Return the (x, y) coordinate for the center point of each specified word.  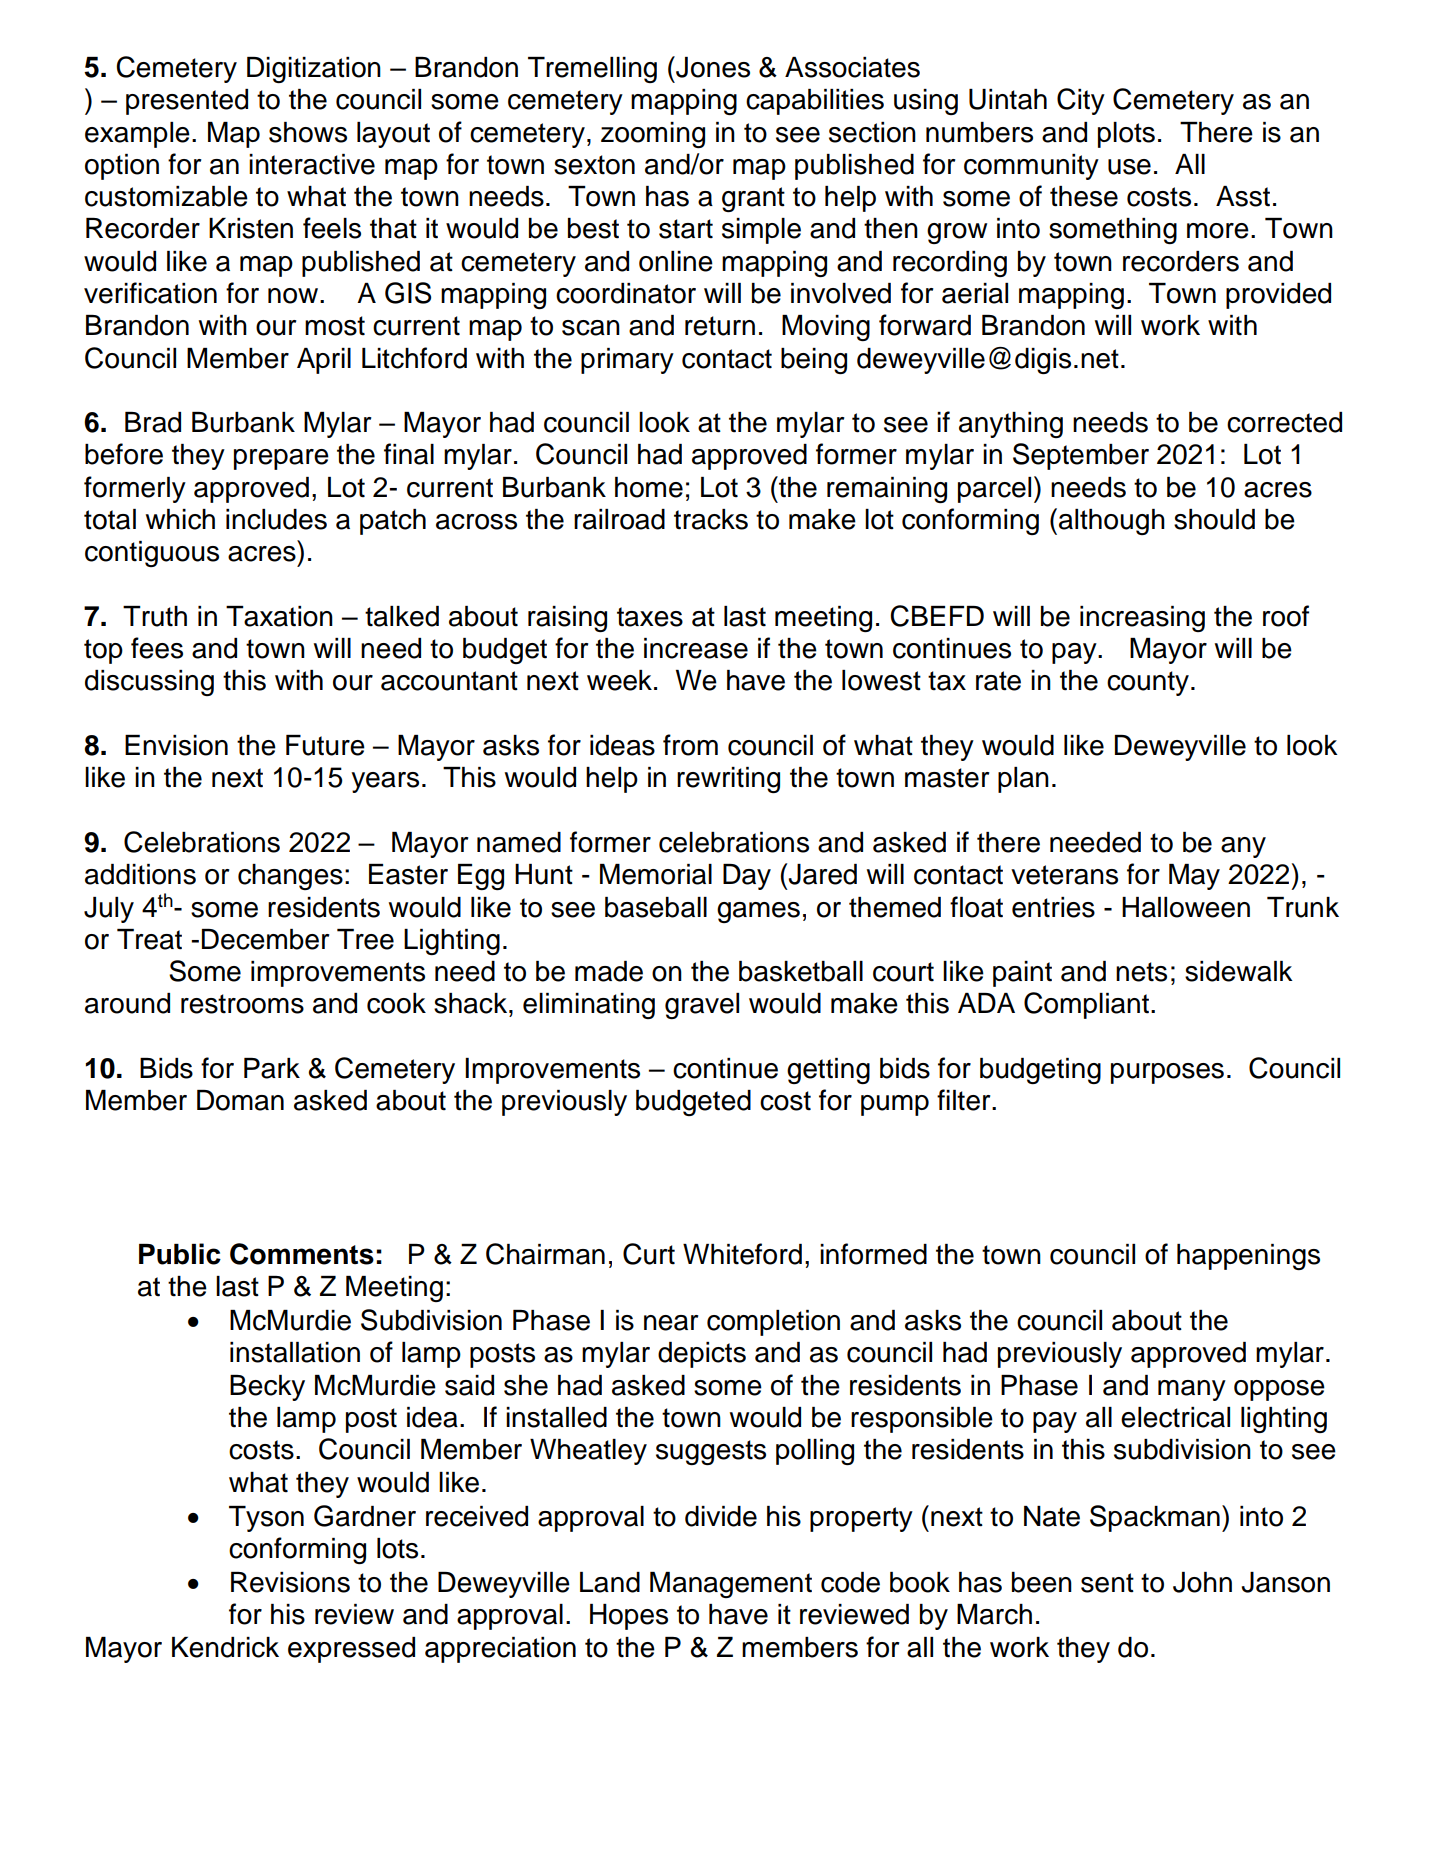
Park (272, 1068)
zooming (653, 135)
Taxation (279, 616)
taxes (650, 617)
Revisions (290, 1582)
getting (828, 1071)
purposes (1167, 1073)
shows (308, 132)
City (1081, 101)
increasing (1142, 619)
